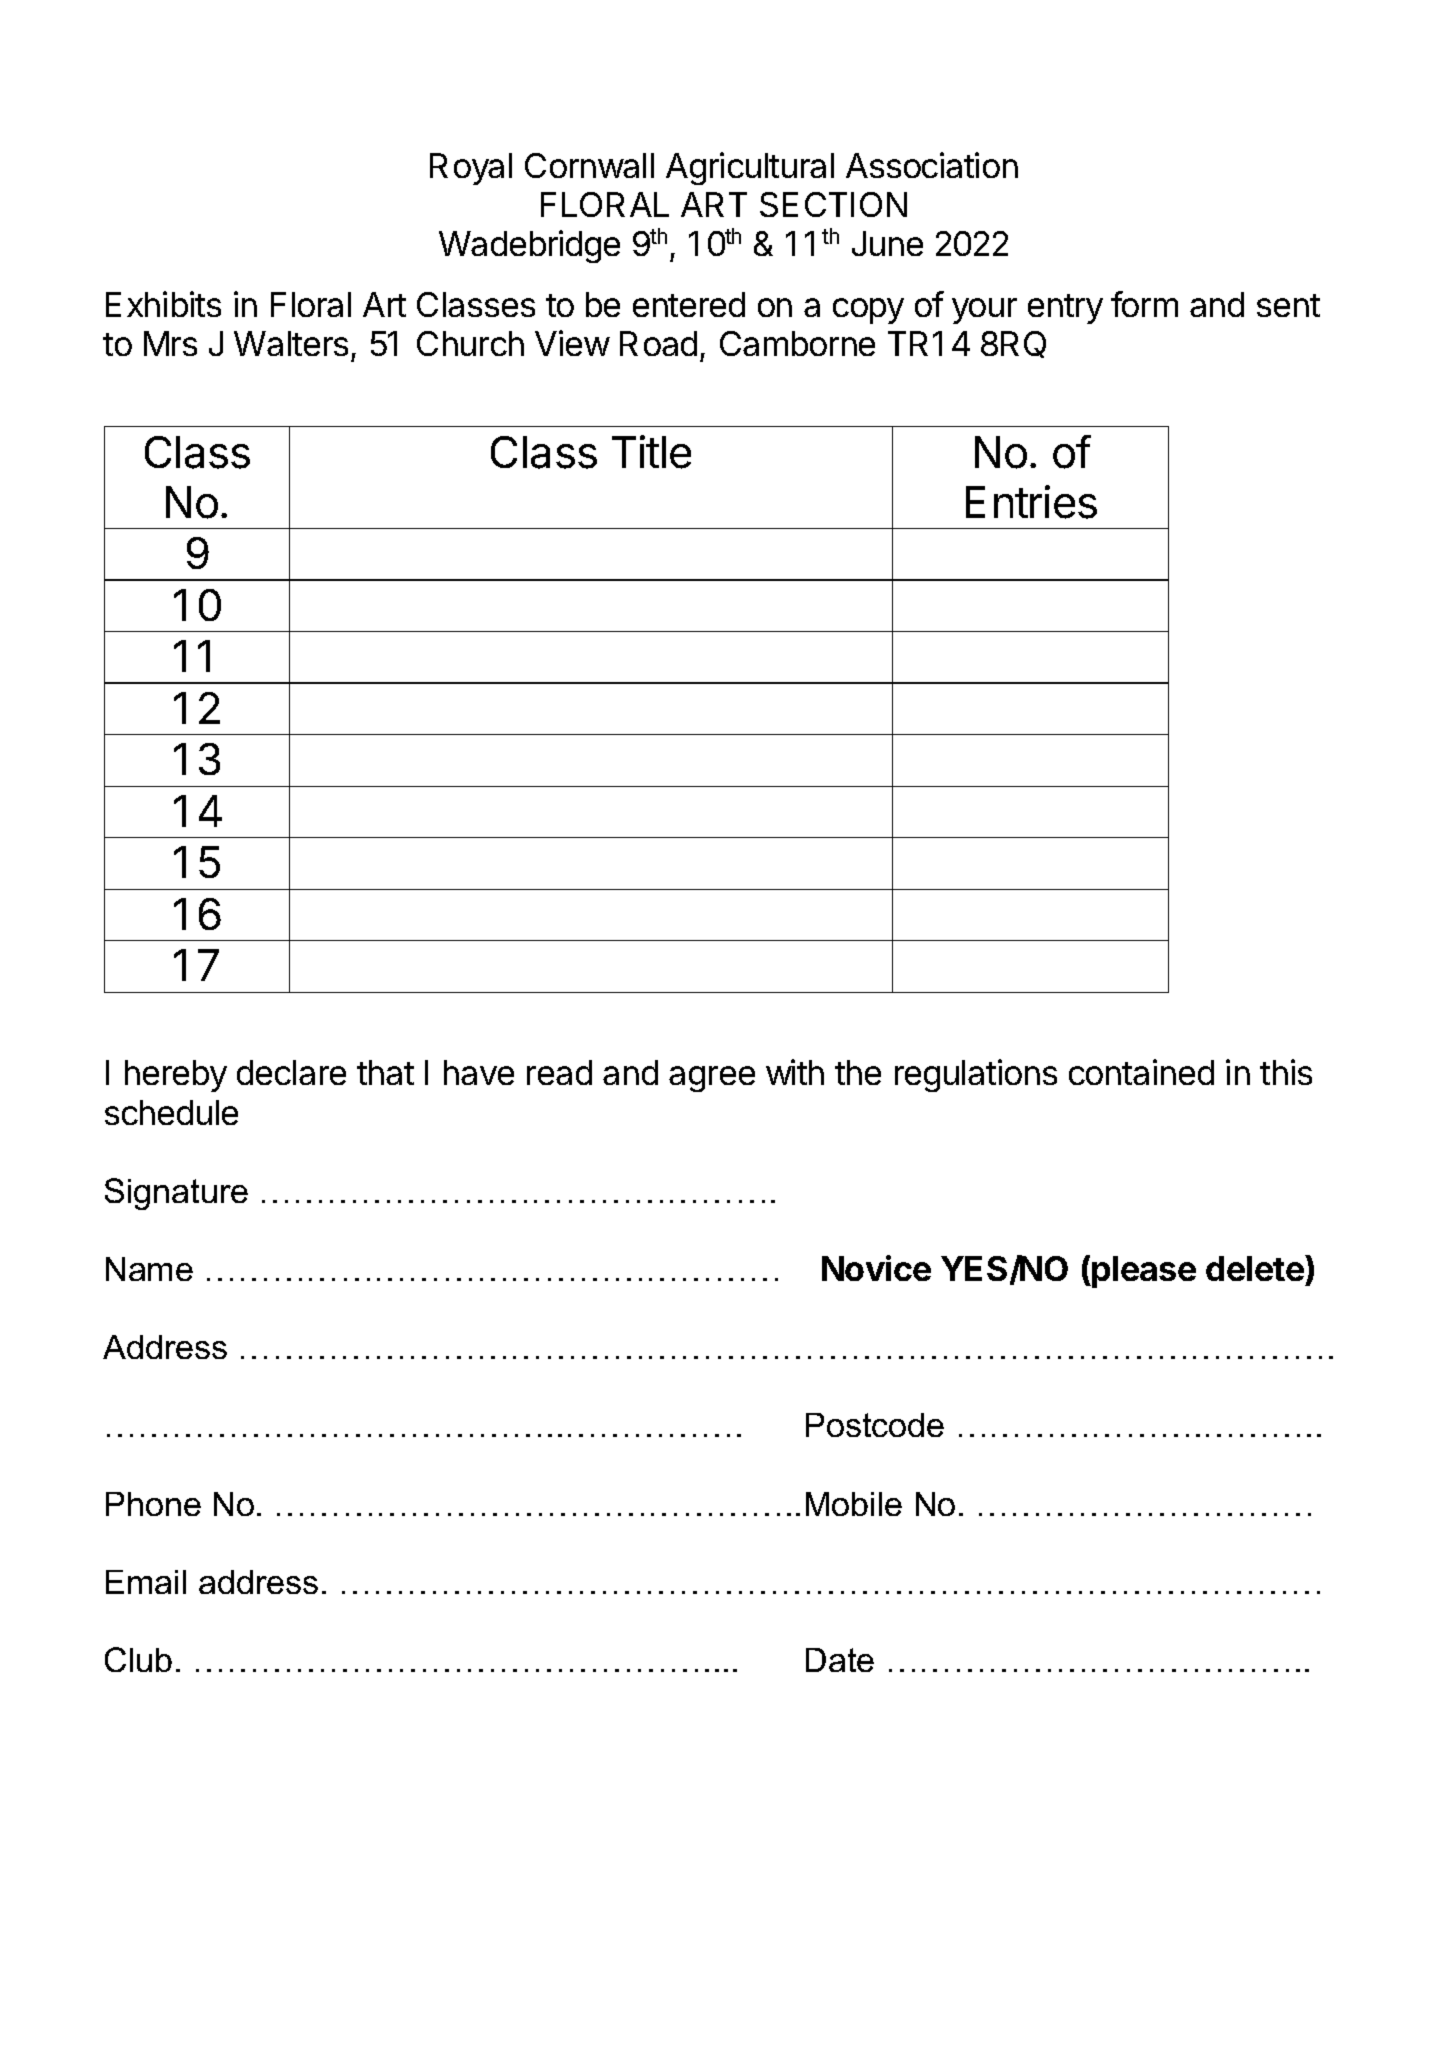  Describe the element at coordinates (840, 1660) in the page. I see `Date` at that location.
